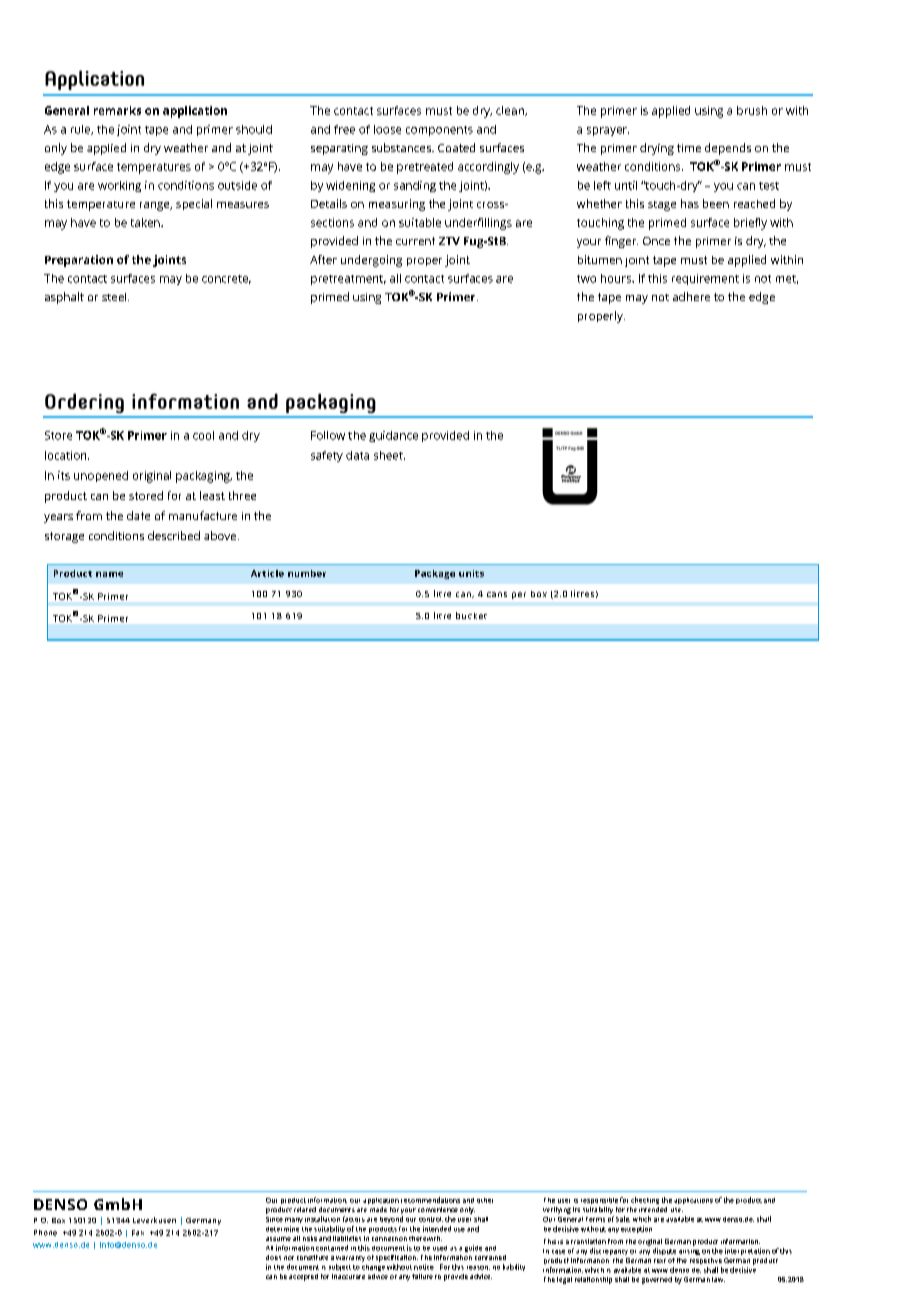  What do you see at coordinates (645, 1200) in the image?
I see `checking` at bounding box center [645, 1200].
